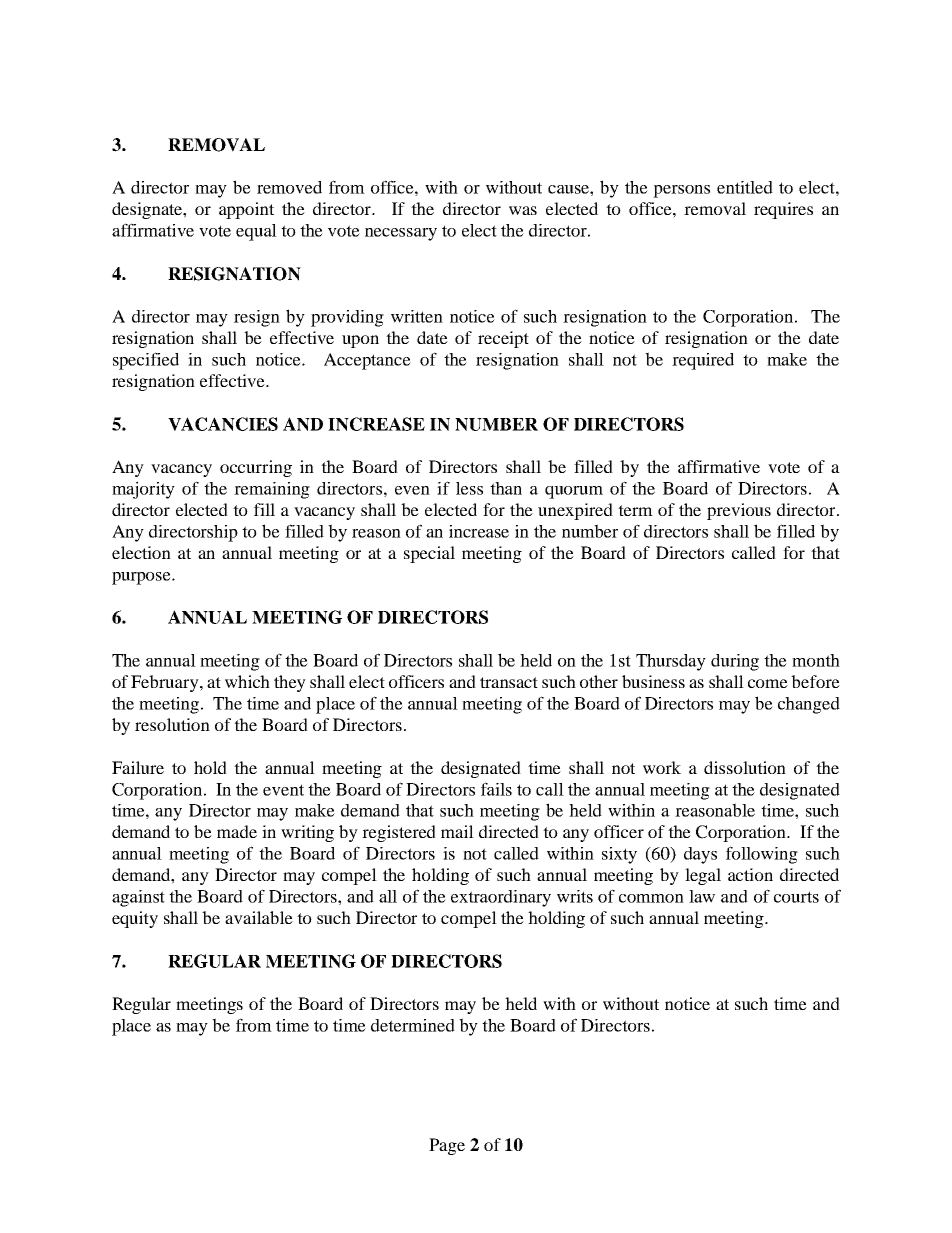 This page has height=1233, width=952. What do you see at coordinates (247, 681) in the page?
I see `which` at bounding box center [247, 681].
